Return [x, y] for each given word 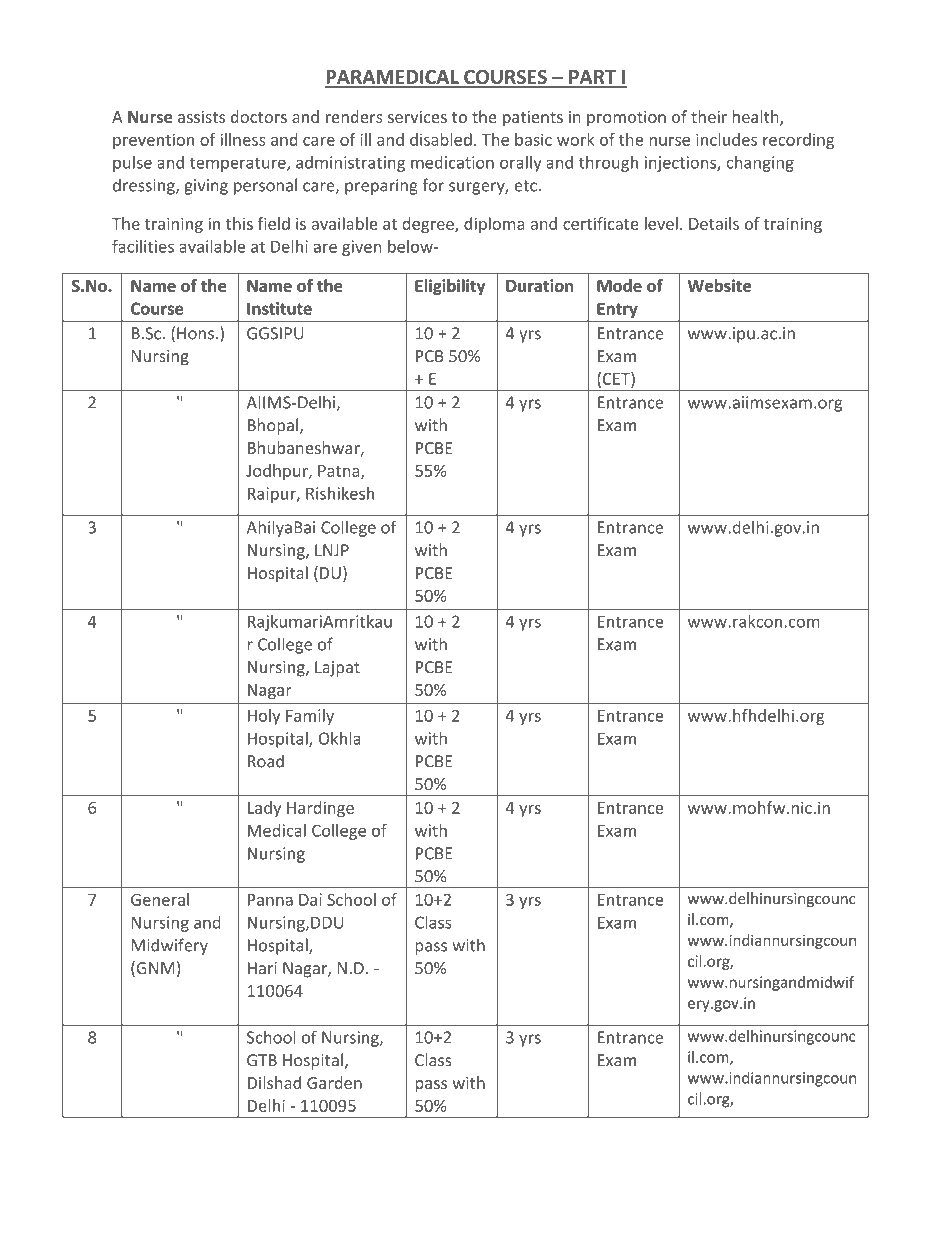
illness [242, 139]
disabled [441, 139]
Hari [262, 968]
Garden [334, 1082]
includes [726, 139]
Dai [310, 899]
